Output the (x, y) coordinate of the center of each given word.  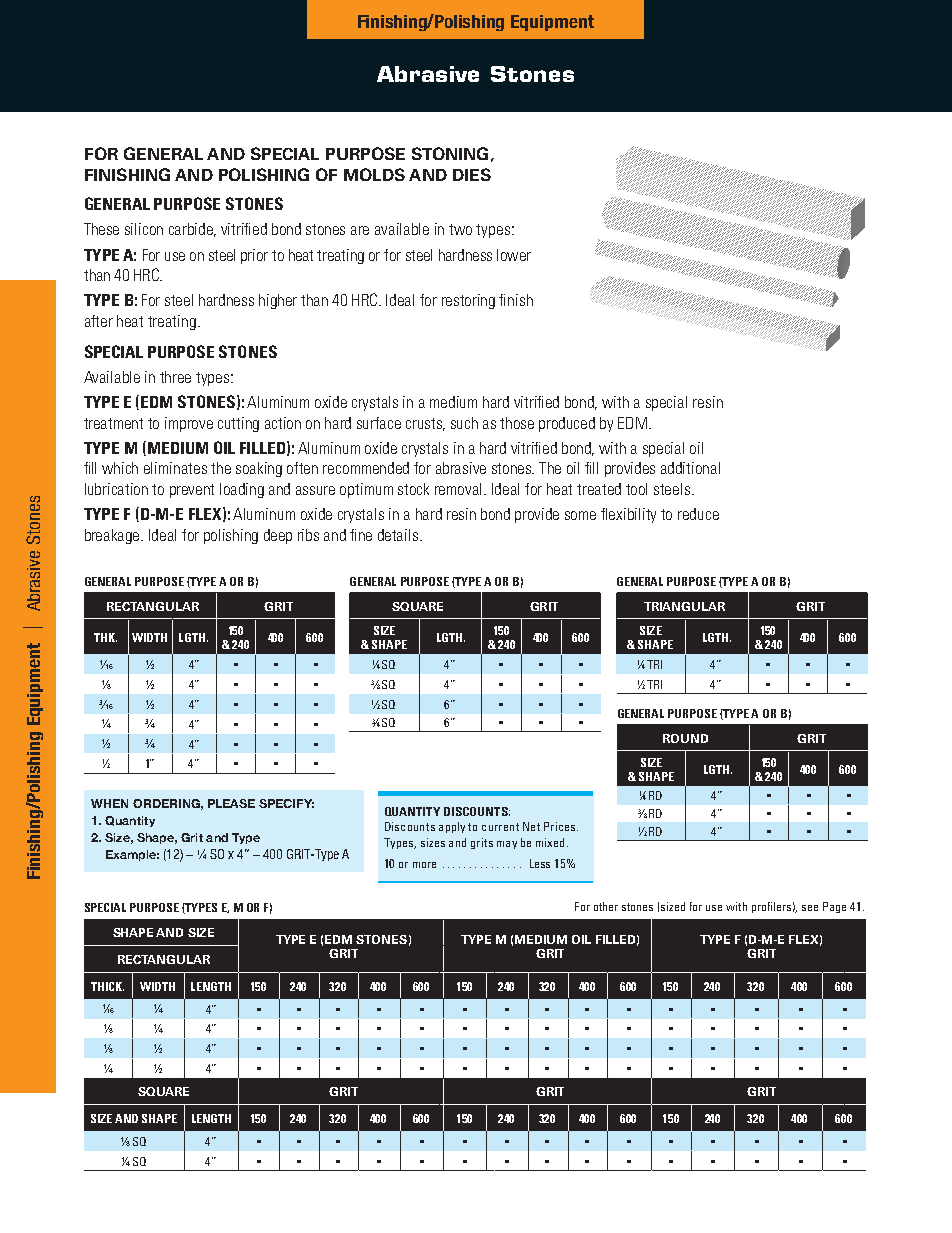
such (464, 423)
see (810, 908)
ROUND (685, 738)
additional (690, 468)
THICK (107, 986)
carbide (192, 230)
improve (189, 424)
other (606, 906)
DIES (472, 174)
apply (452, 827)
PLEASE (231, 803)
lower (514, 255)
